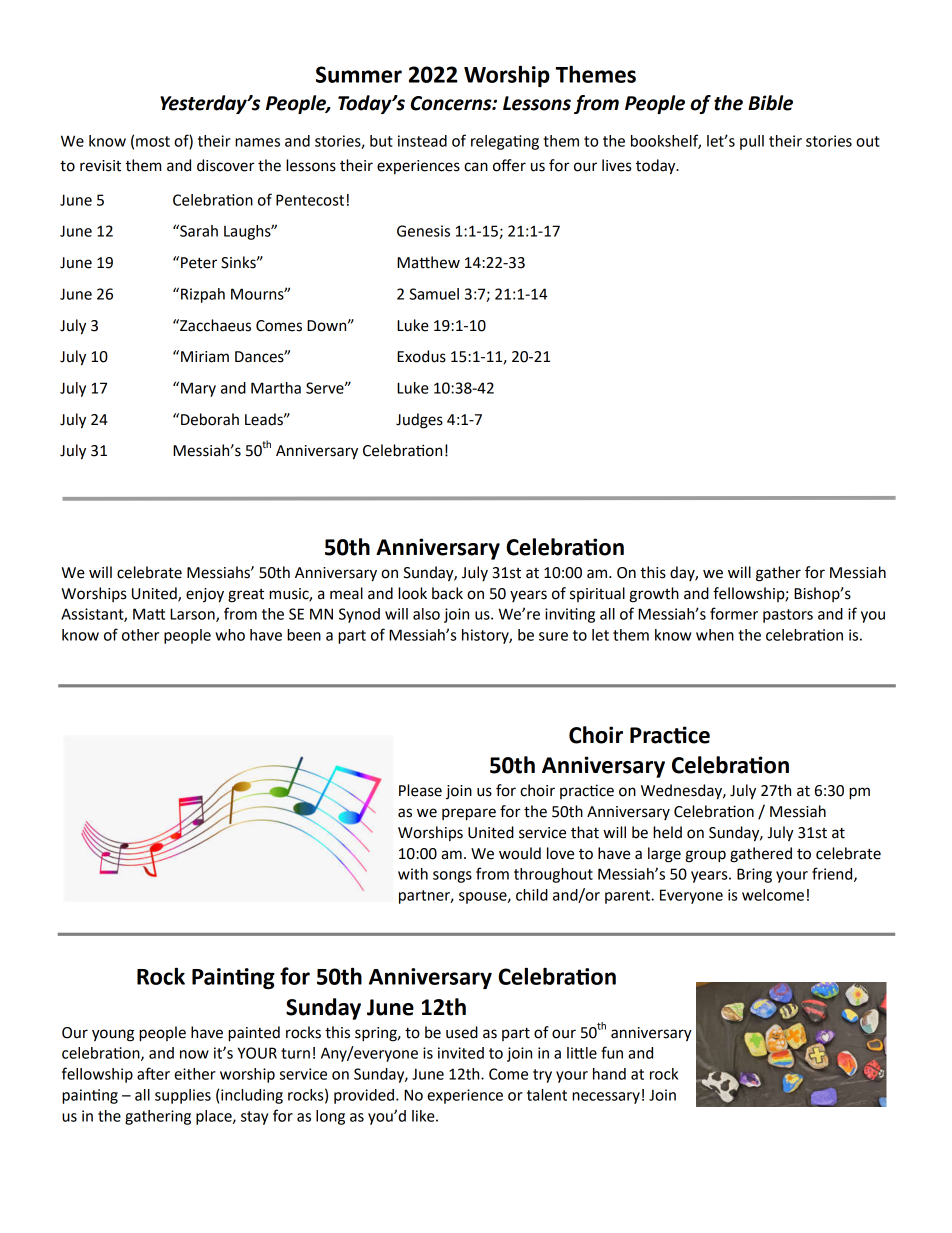  What do you see at coordinates (205, 595) in the document?
I see `enjoy` at bounding box center [205, 595].
